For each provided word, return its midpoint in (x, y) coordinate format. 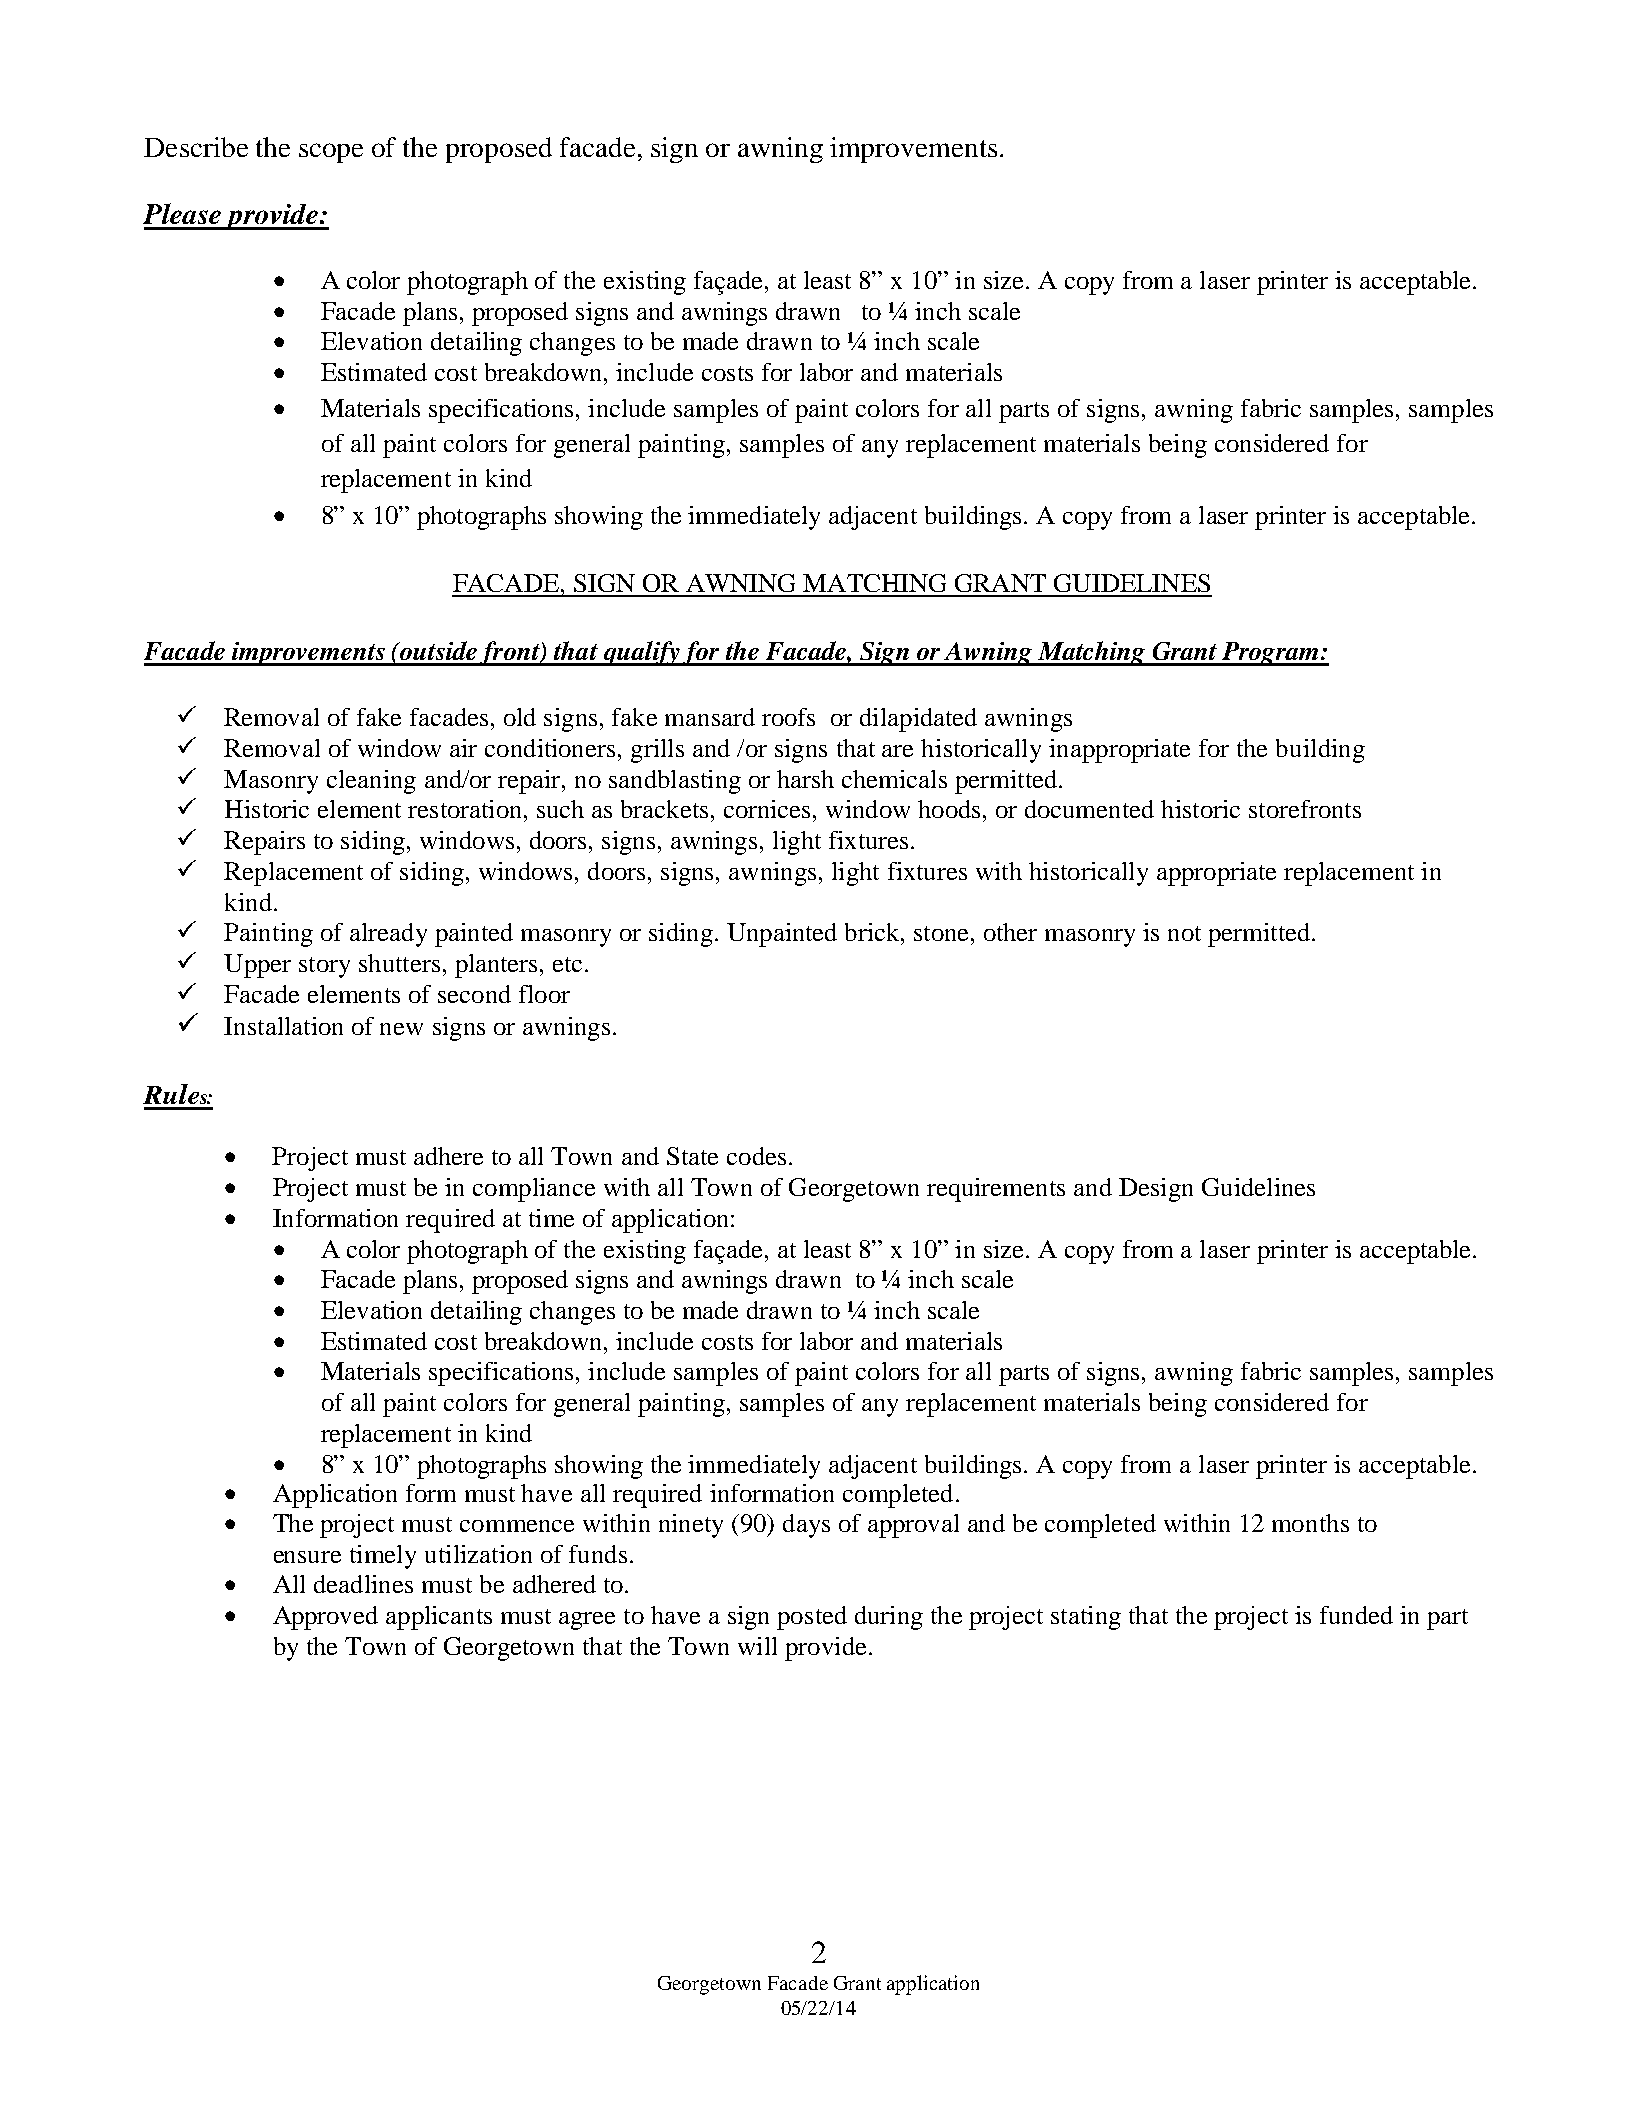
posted (812, 1618)
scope (331, 153)
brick (873, 932)
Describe (196, 147)
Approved (325, 1618)
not (1184, 933)
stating (1086, 1618)
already (388, 935)
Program (1270, 654)
